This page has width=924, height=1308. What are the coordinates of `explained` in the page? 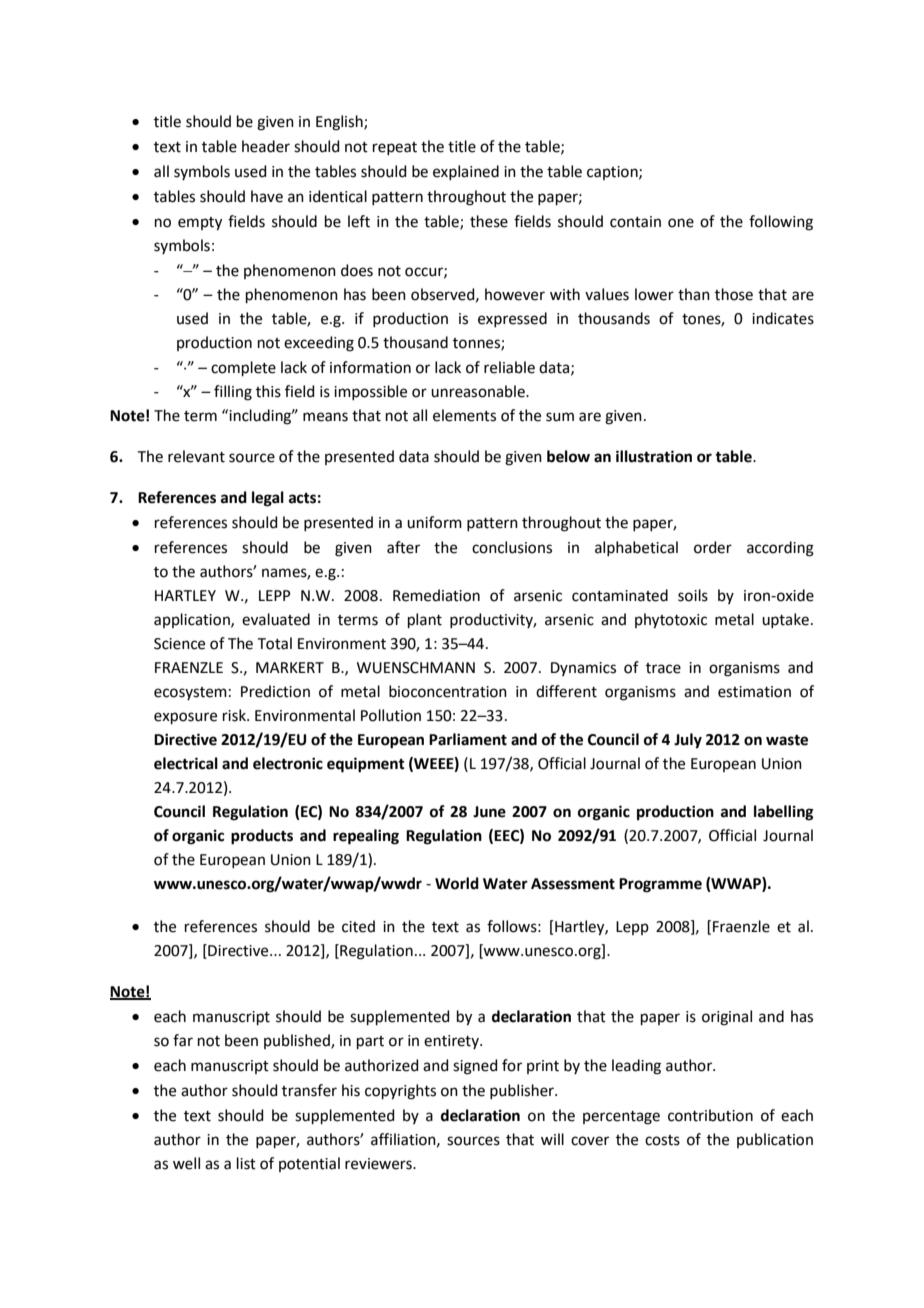 It's located at (466, 172).
